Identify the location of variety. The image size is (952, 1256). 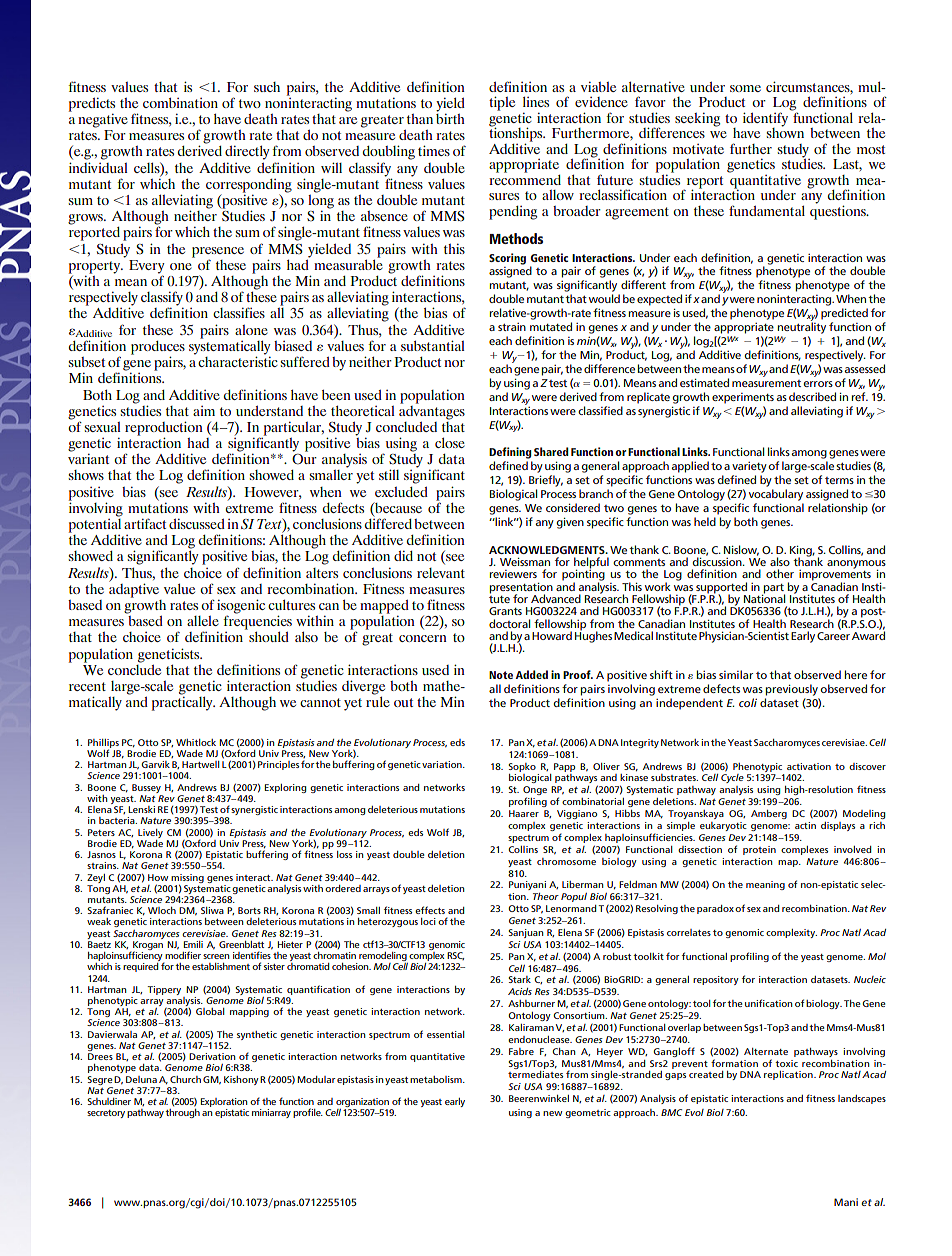
(749, 467).
